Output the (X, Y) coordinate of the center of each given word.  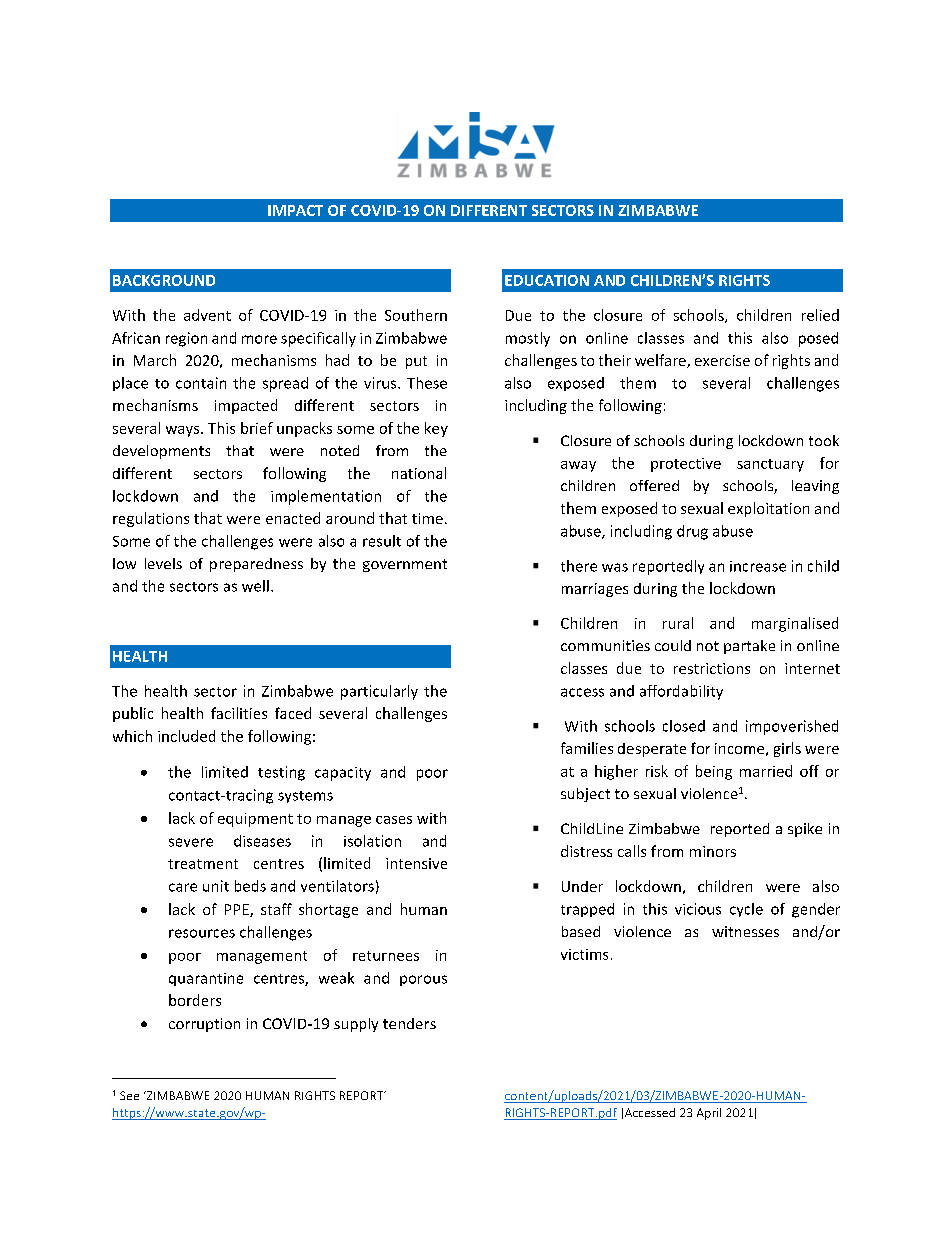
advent (207, 315)
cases (394, 820)
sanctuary (770, 465)
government (405, 565)
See (129, 1095)
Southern (416, 315)
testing (281, 773)
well (255, 586)
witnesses (745, 931)
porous (423, 980)
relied (820, 315)
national (419, 473)
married (766, 771)
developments (161, 452)
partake (749, 647)
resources (202, 933)
